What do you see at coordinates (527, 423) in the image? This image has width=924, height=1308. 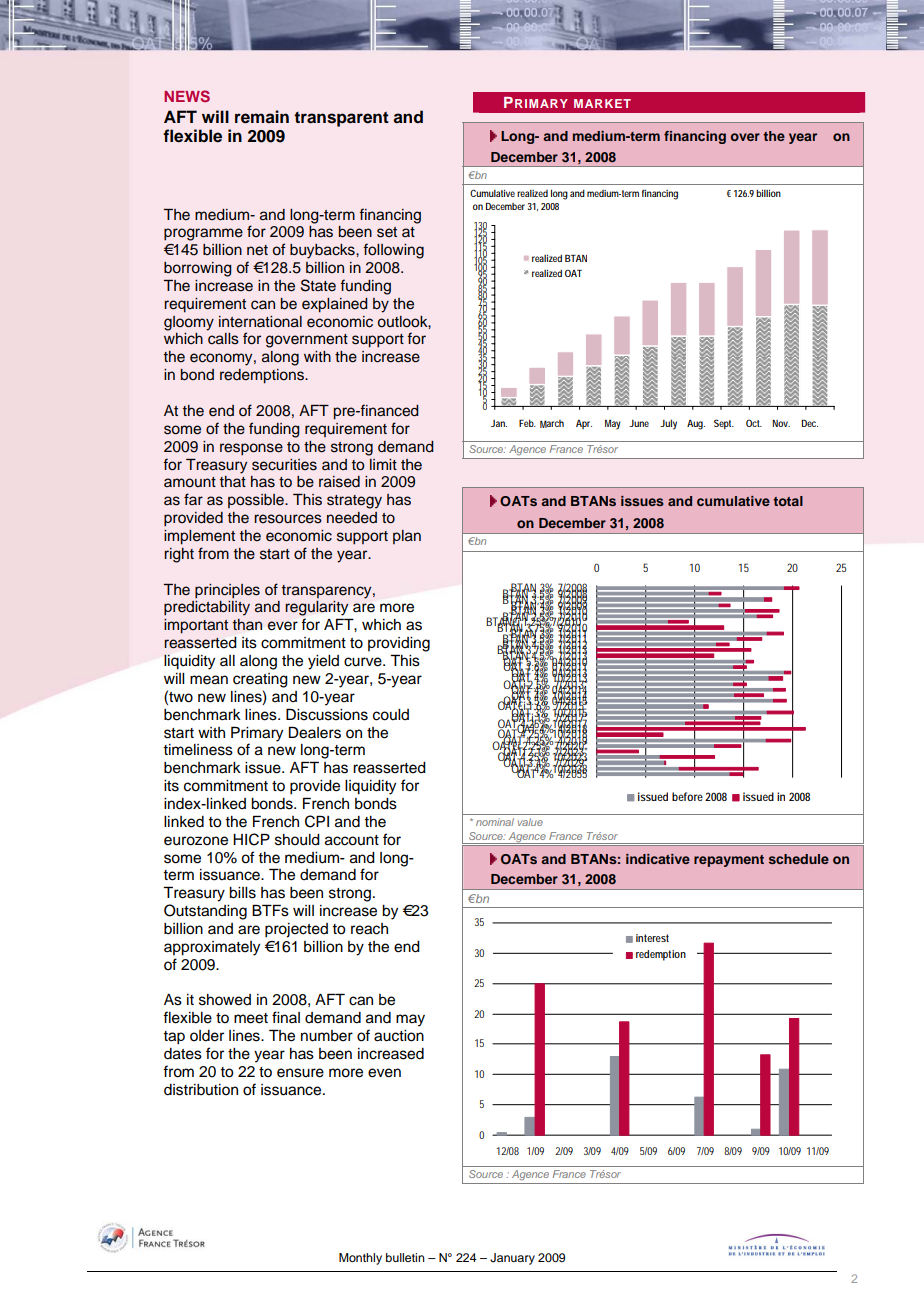 I see `Feb` at bounding box center [527, 423].
